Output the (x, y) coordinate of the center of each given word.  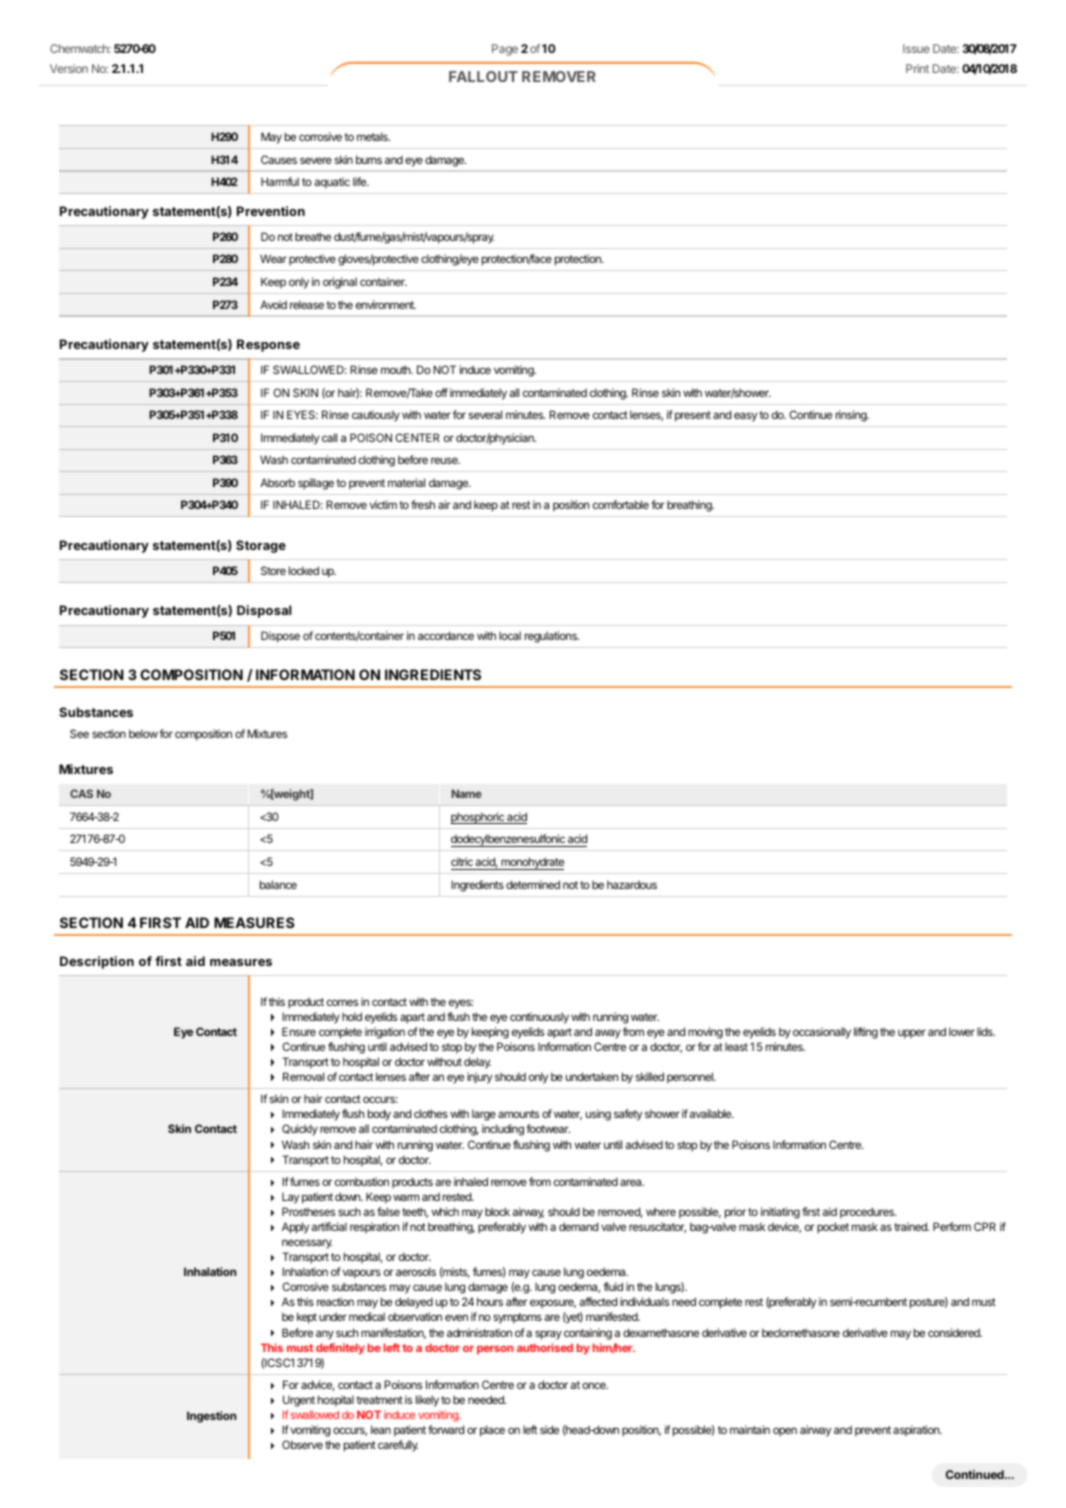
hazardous (632, 884)
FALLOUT (483, 76)
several (485, 414)
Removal (303, 1076)
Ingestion (211, 1417)
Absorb (277, 482)
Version (69, 68)
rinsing (852, 416)
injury (479, 1078)
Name (467, 793)
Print (917, 68)
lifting (866, 1033)
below (143, 733)
